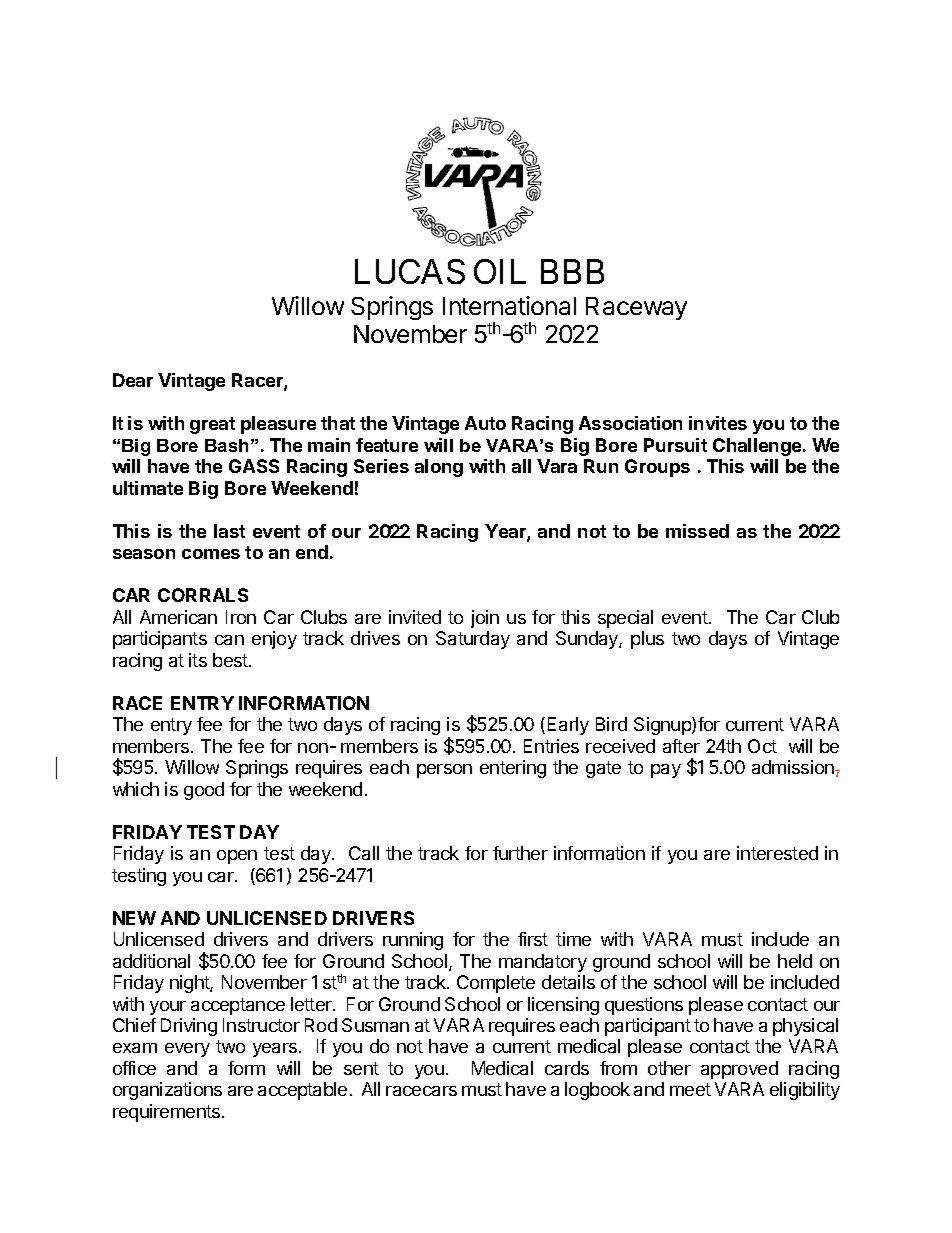 This screenshot has width=952, height=1233. What do you see at coordinates (211, 554) in the screenshot?
I see `comes` at bounding box center [211, 554].
